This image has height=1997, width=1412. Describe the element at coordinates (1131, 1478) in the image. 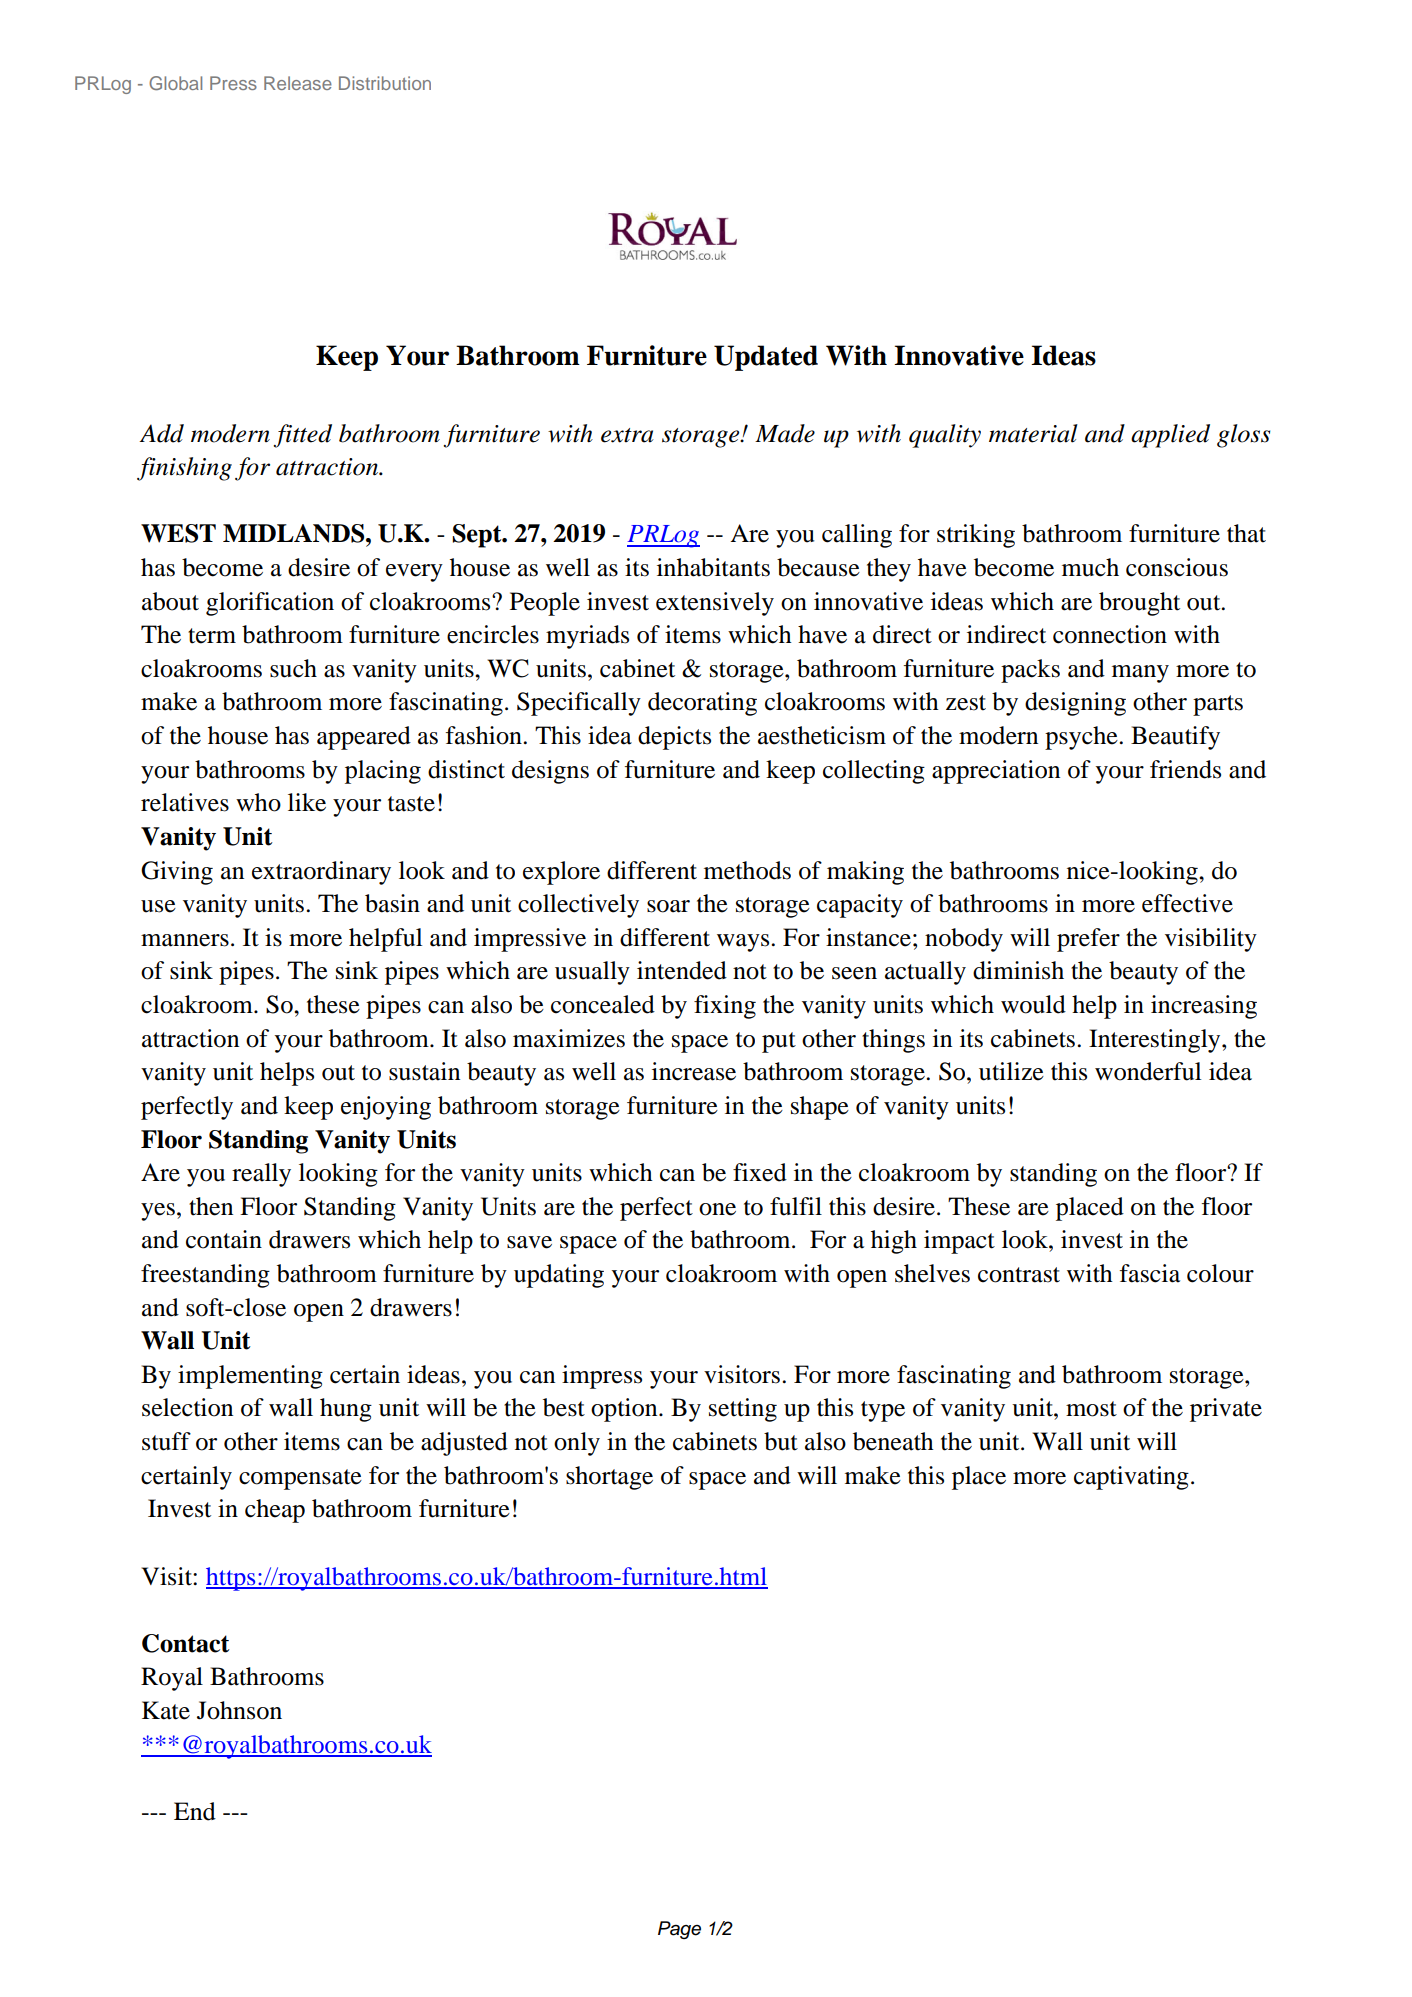

I see `captivating` at that location.
